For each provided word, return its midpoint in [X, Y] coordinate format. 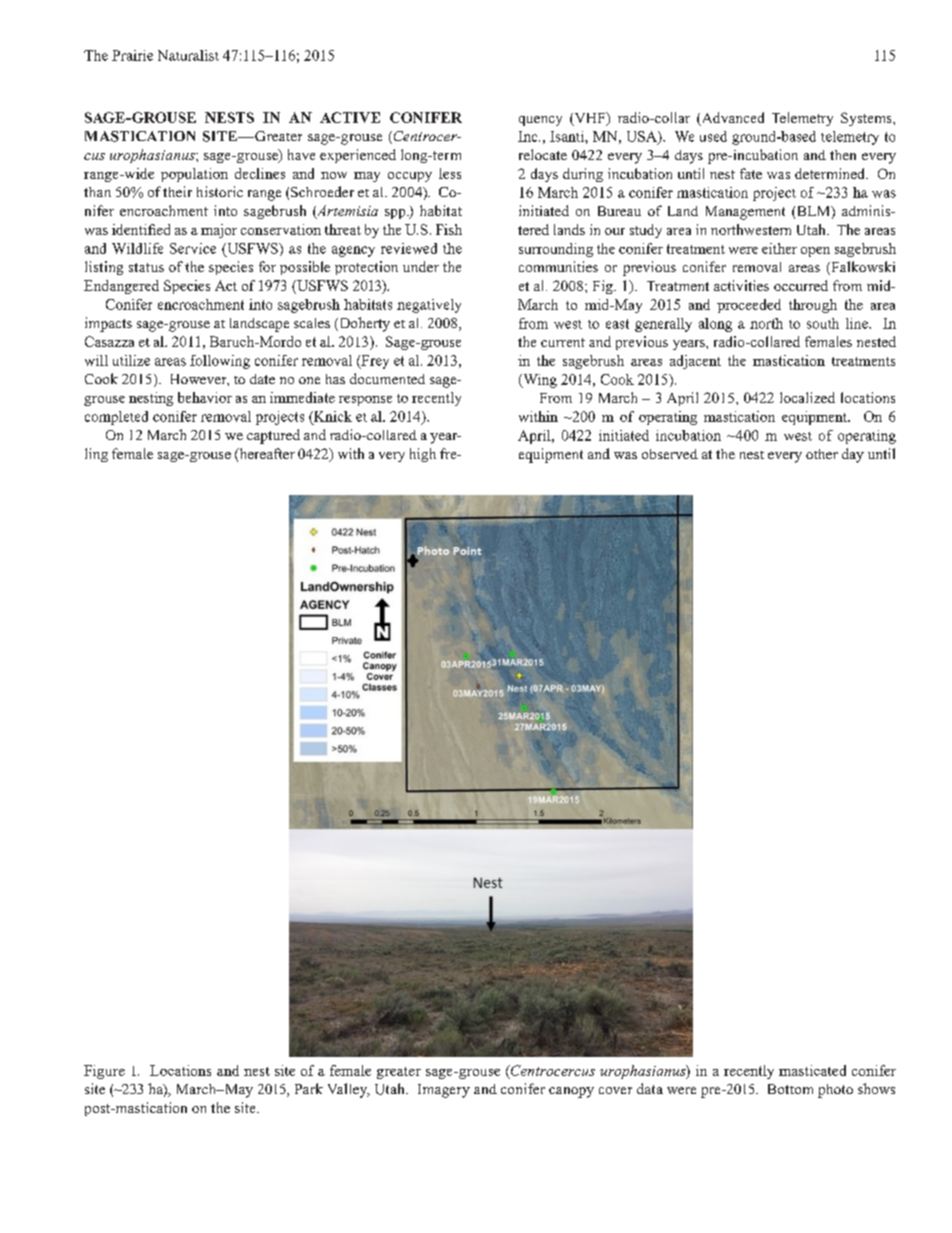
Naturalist [188, 55]
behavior [205, 397]
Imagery [444, 1091]
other [822, 454]
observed [670, 454]
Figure [104, 1072]
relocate [543, 154]
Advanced [731, 119]
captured [273, 436]
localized [807, 397]
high [423, 455]
